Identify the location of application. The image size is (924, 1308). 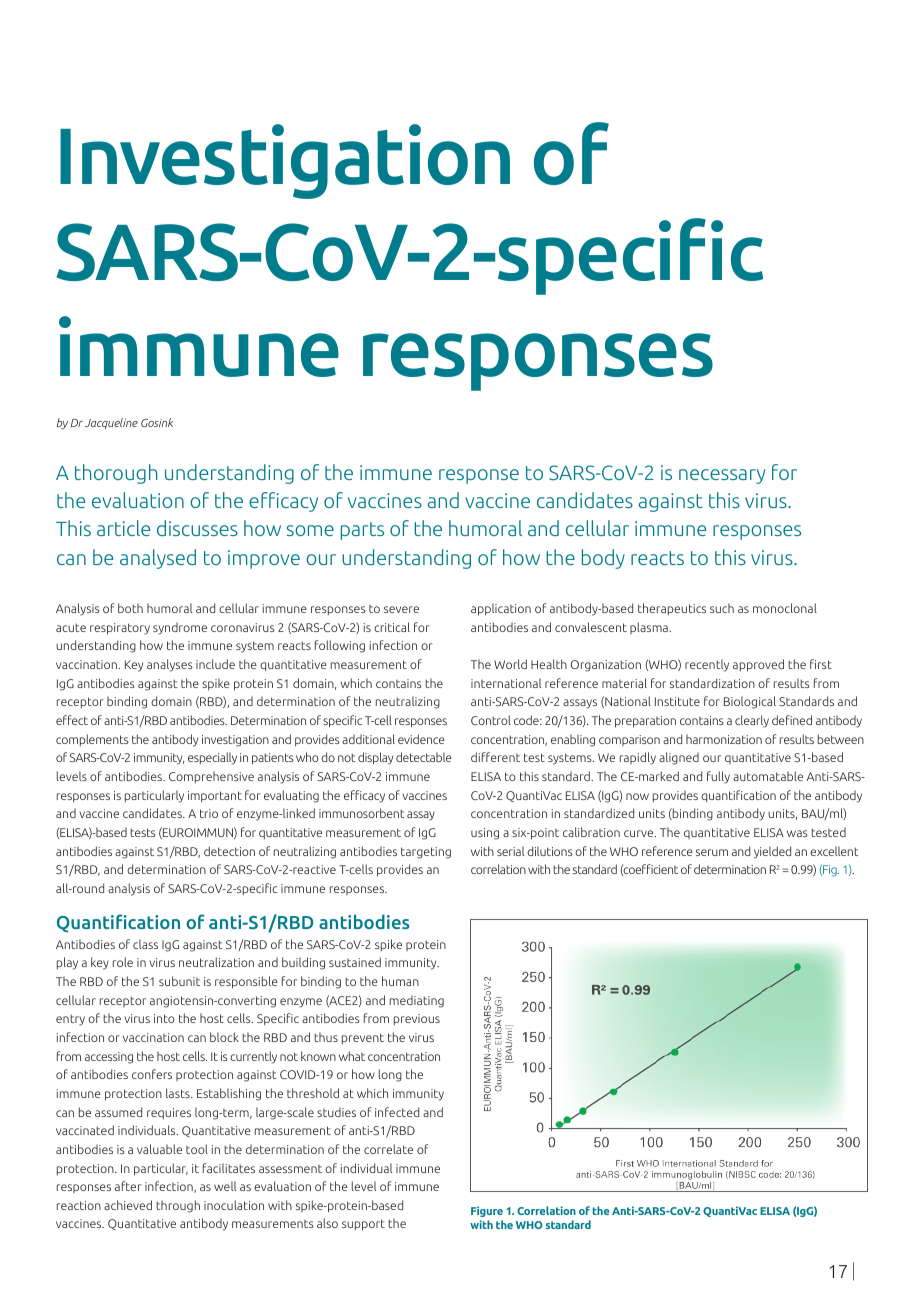
(501, 609).
